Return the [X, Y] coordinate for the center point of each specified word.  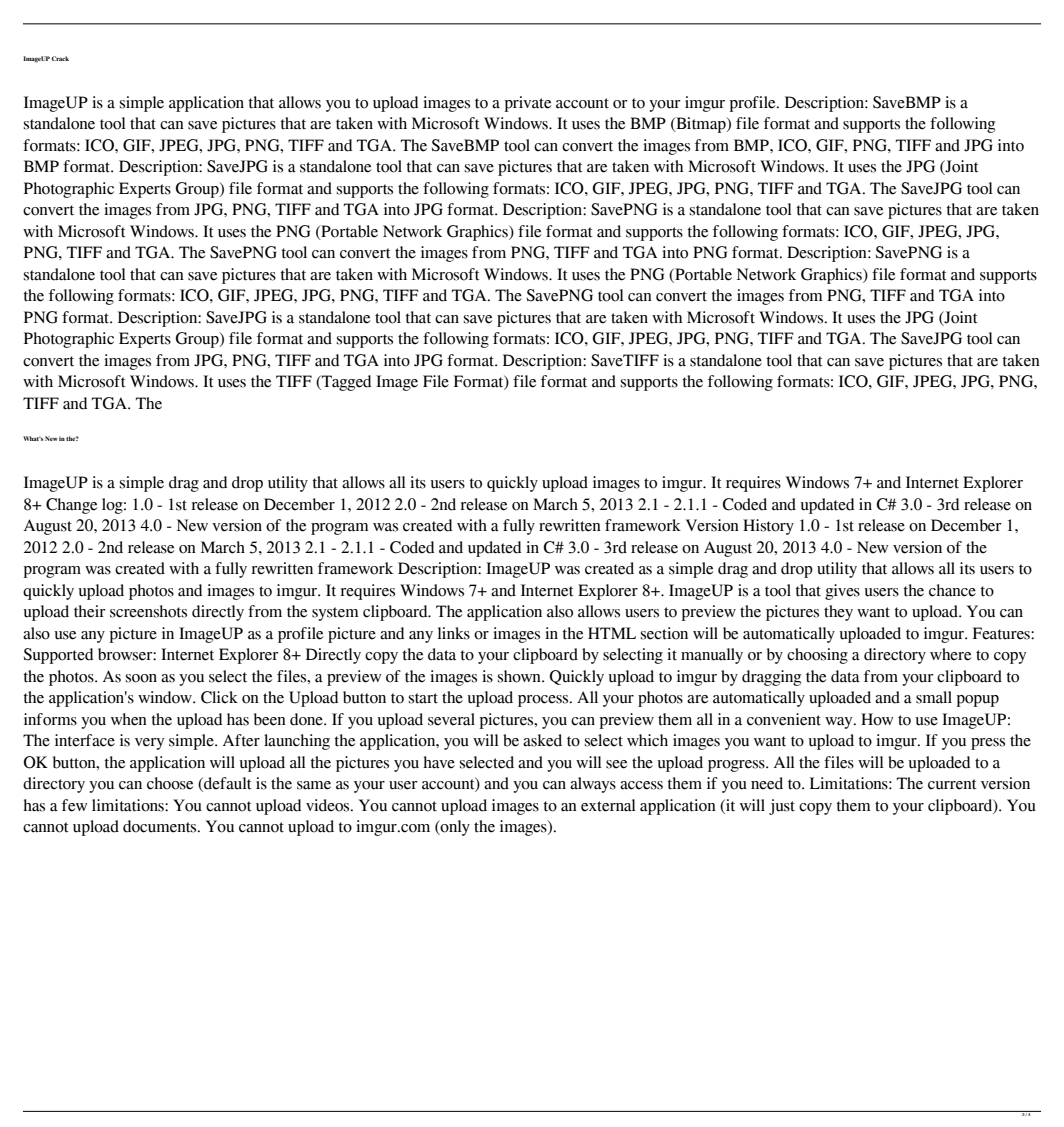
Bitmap [701, 125]
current [952, 784]
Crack [60, 58]
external [608, 805]
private [528, 104]
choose [170, 783]
